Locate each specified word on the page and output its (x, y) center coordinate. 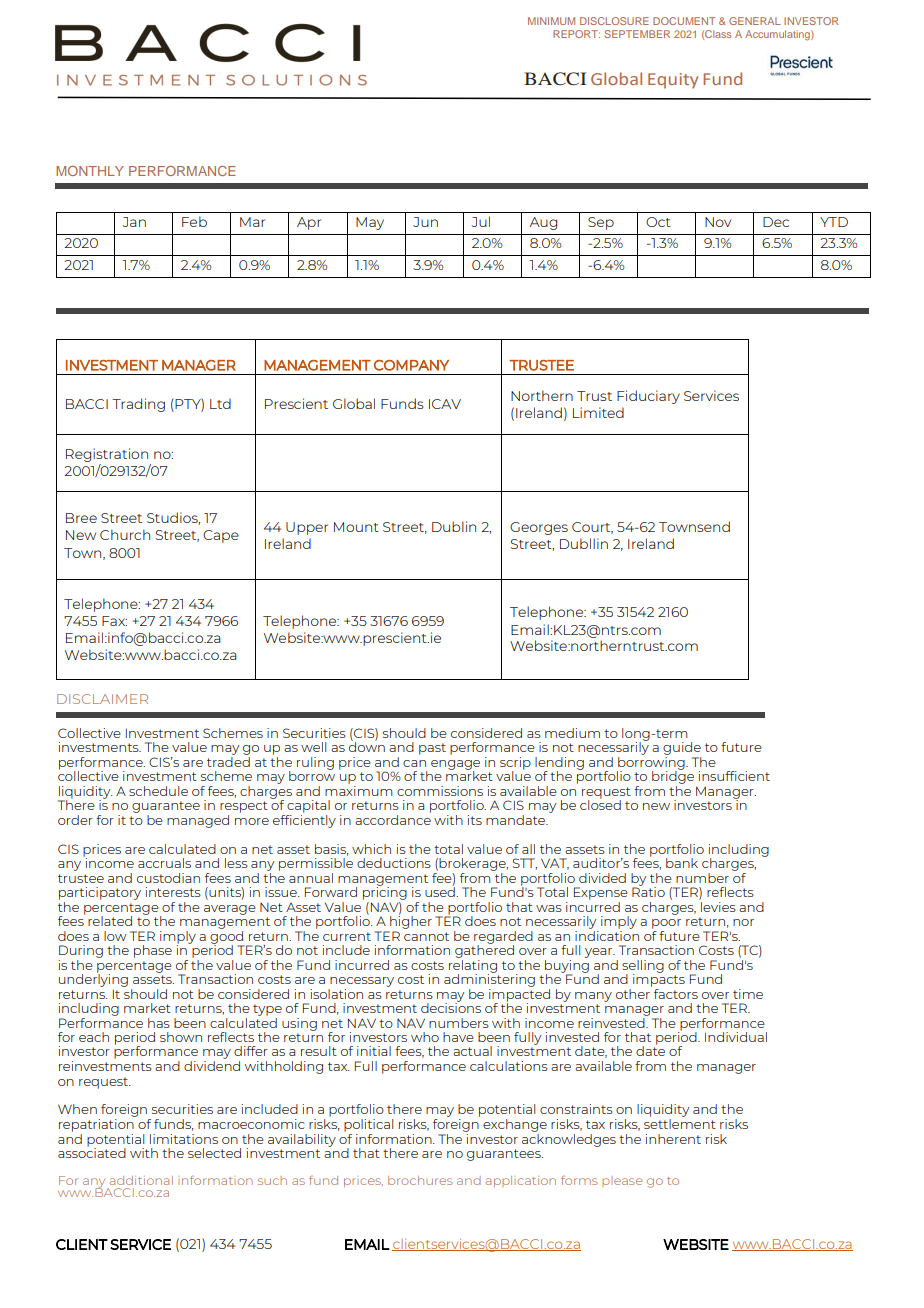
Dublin (454, 526)
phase (153, 951)
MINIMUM (551, 21)
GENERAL (755, 21)
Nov (718, 222)
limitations (184, 1139)
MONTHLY (90, 171)
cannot (426, 936)
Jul (480, 221)
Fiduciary (648, 397)
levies (717, 905)
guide (682, 748)
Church (125, 534)
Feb (194, 221)
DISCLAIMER (102, 699)
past (432, 749)
